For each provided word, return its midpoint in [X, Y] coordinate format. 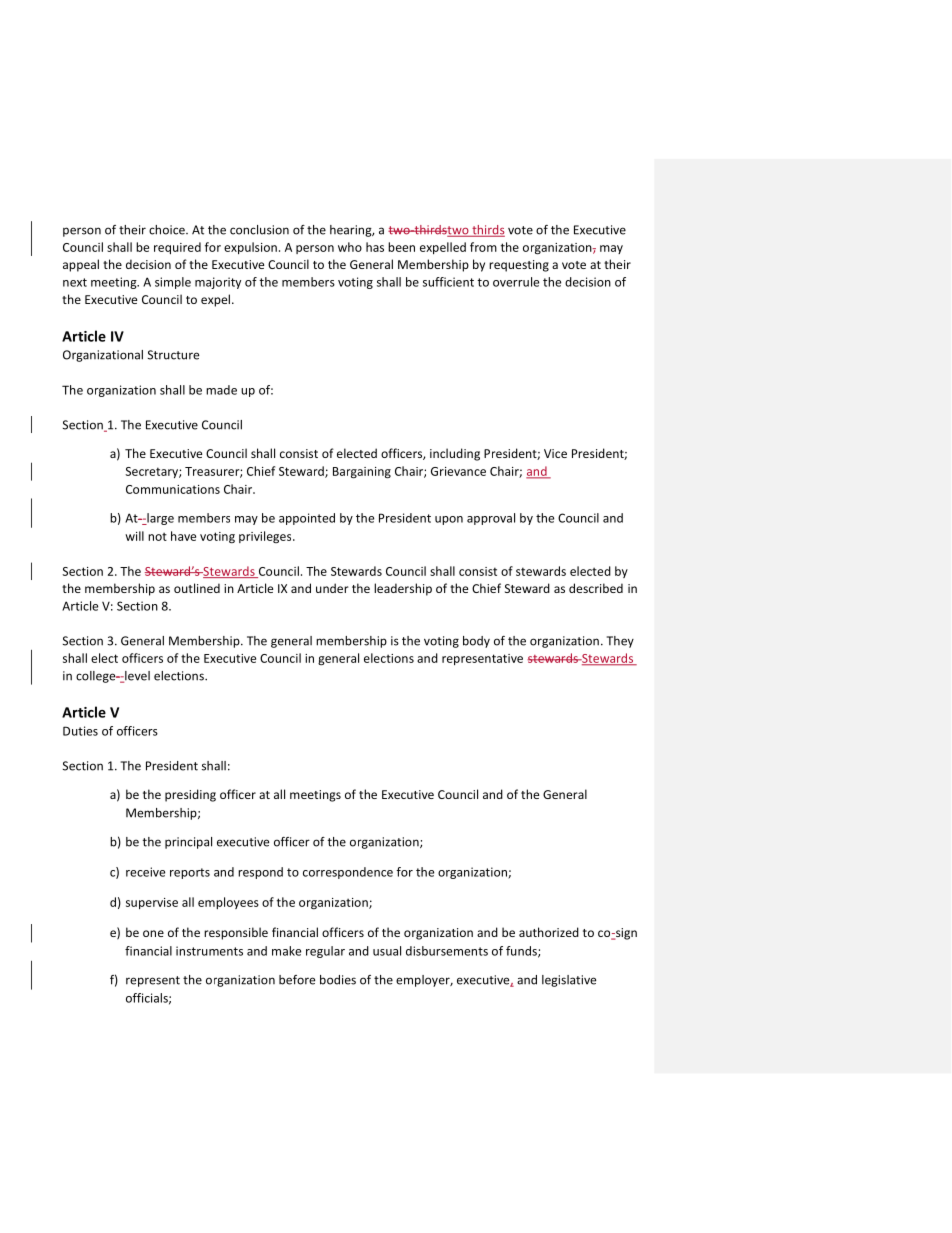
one [153, 933]
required [177, 248]
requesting [519, 266]
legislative [569, 981]
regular [325, 952]
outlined [197, 588]
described [596, 588]
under [332, 588]
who [350, 247]
